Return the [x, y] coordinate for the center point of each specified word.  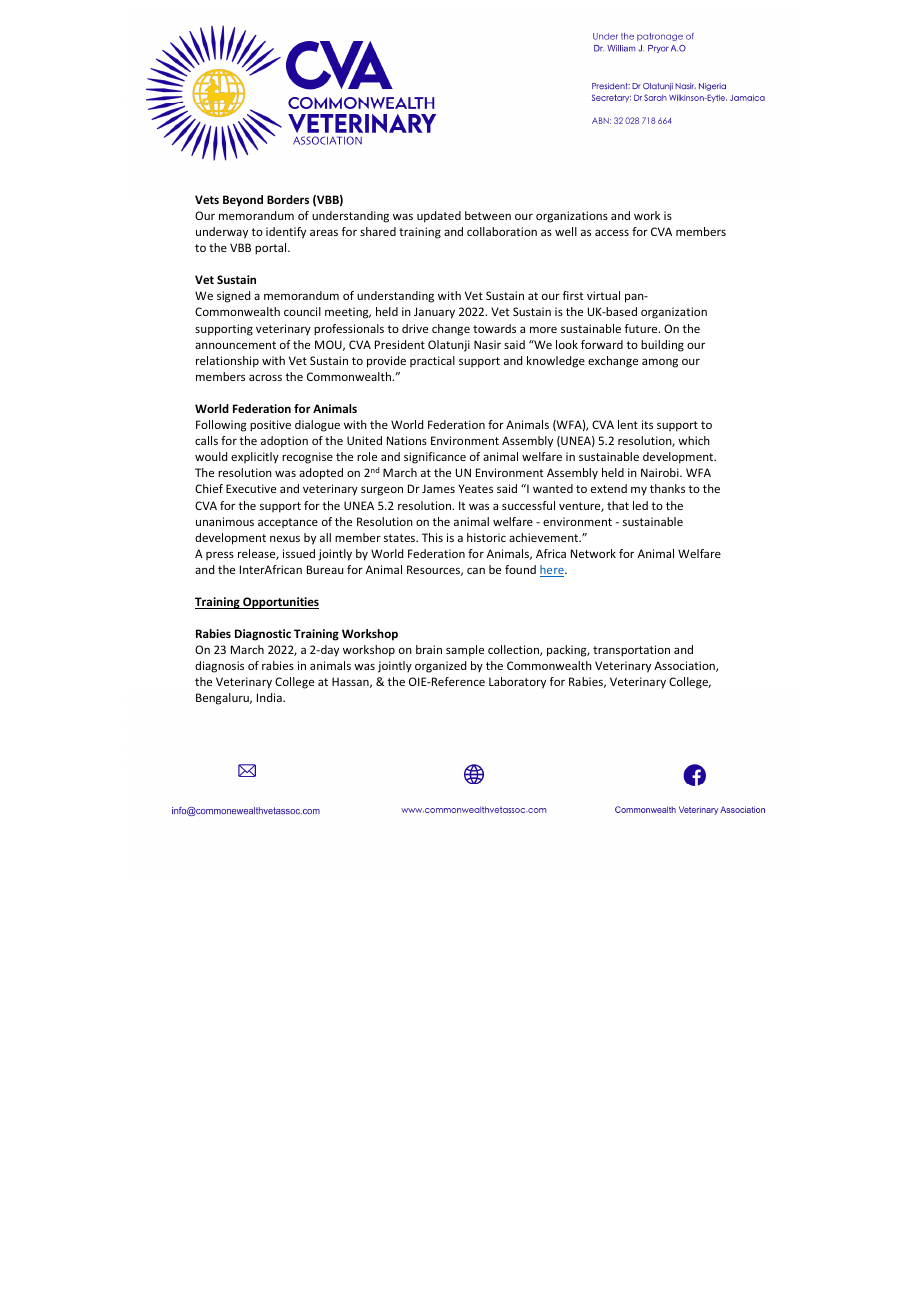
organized [440, 667]
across [265, 377]
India [270, 697]
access [612, 232]
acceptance [288, 523]
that [618, 505]
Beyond [243, 201]
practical [432, 361]
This [432, 537]
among [660, 363]
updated [439, 217]
